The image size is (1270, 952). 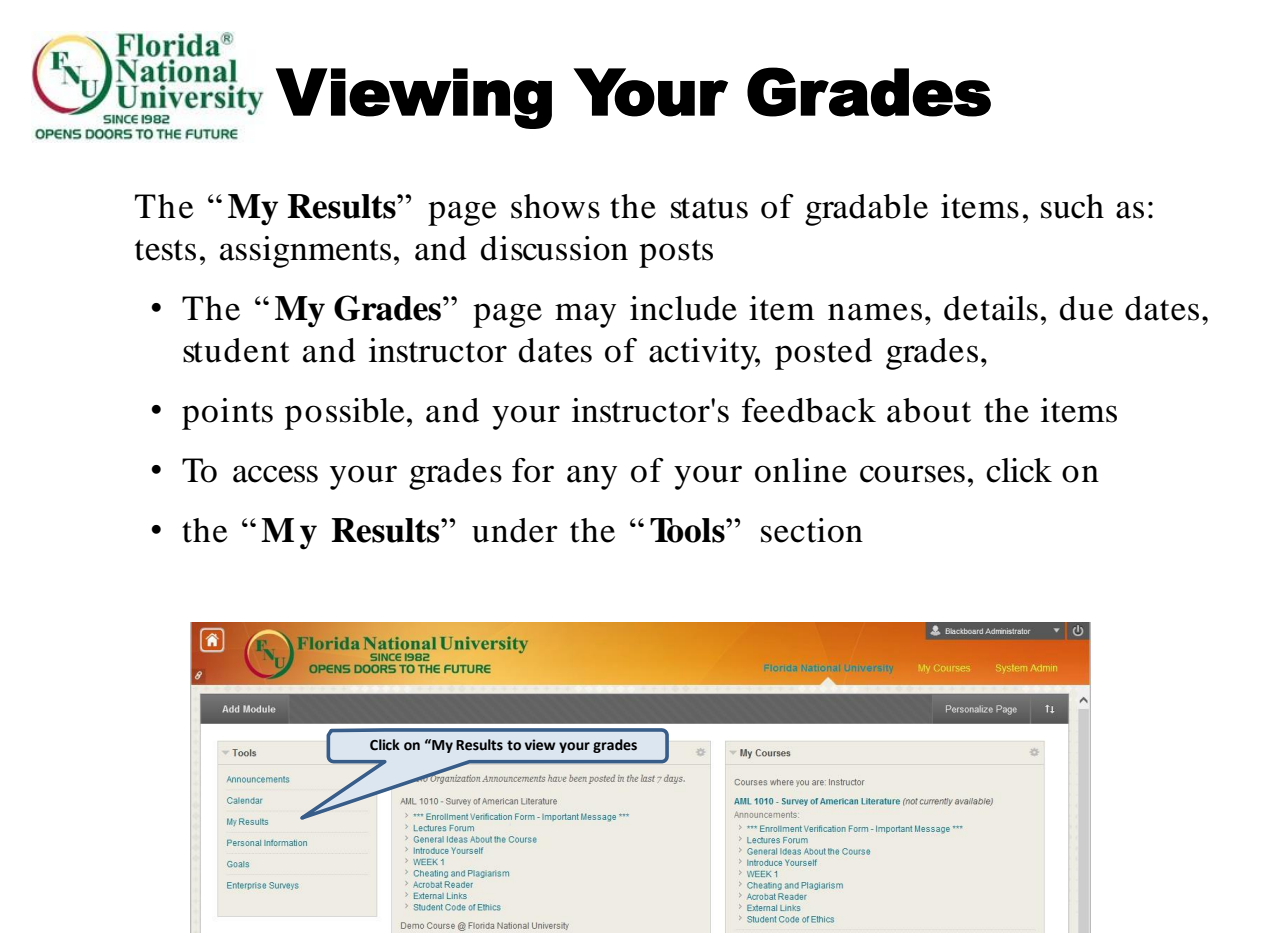 What do you see at coordinates (227, 414) in the screenshot?
I see `points` at bounding box center [227, 414].
